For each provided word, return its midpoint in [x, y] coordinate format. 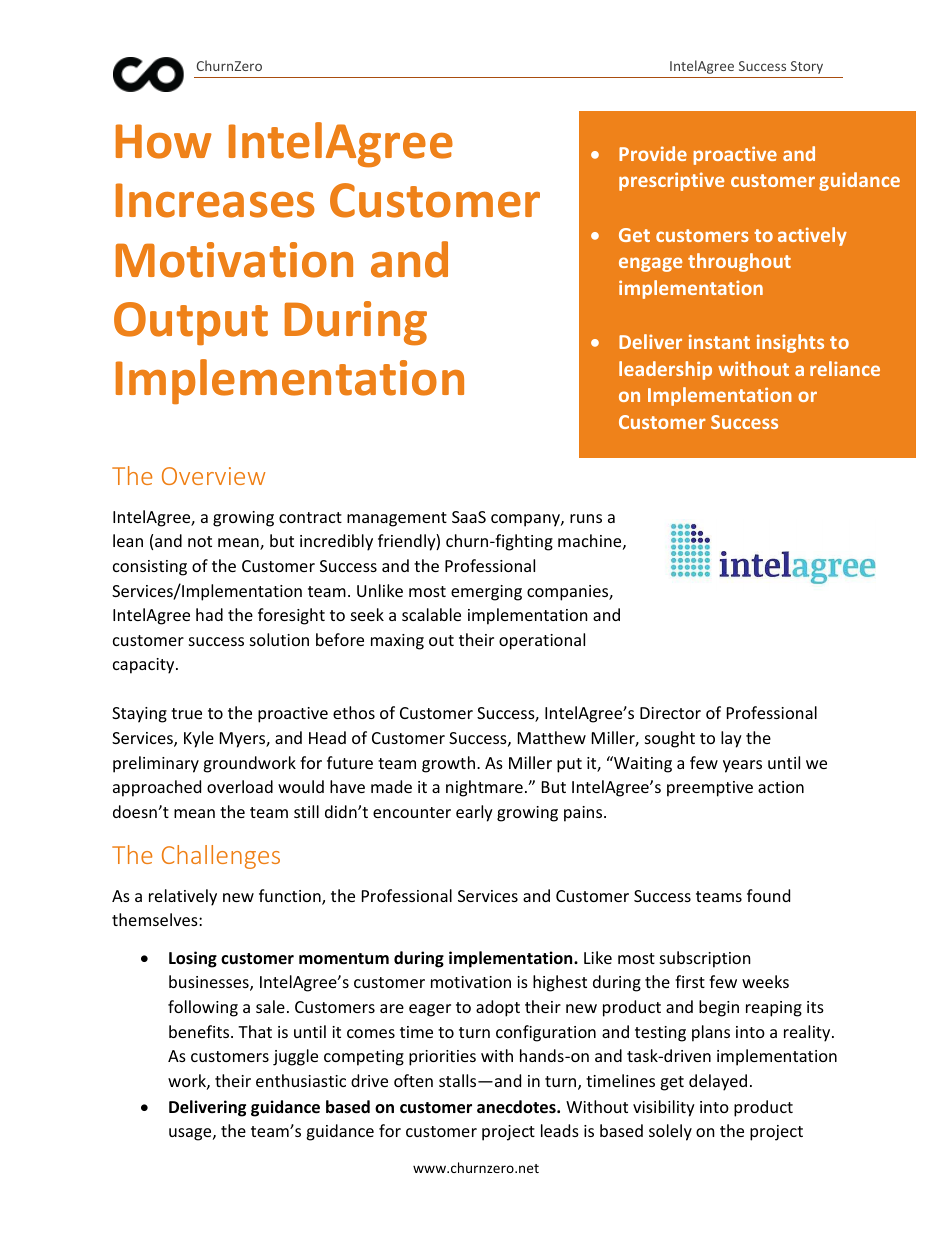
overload [240, 786]
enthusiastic [301, 1080]
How [164, 141]
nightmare [484, 788]
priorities [442, 1058]
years [742, 766]
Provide [653, 153]
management [397, 519]
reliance [845, 368]
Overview [213, 476]
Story [807, 67]
